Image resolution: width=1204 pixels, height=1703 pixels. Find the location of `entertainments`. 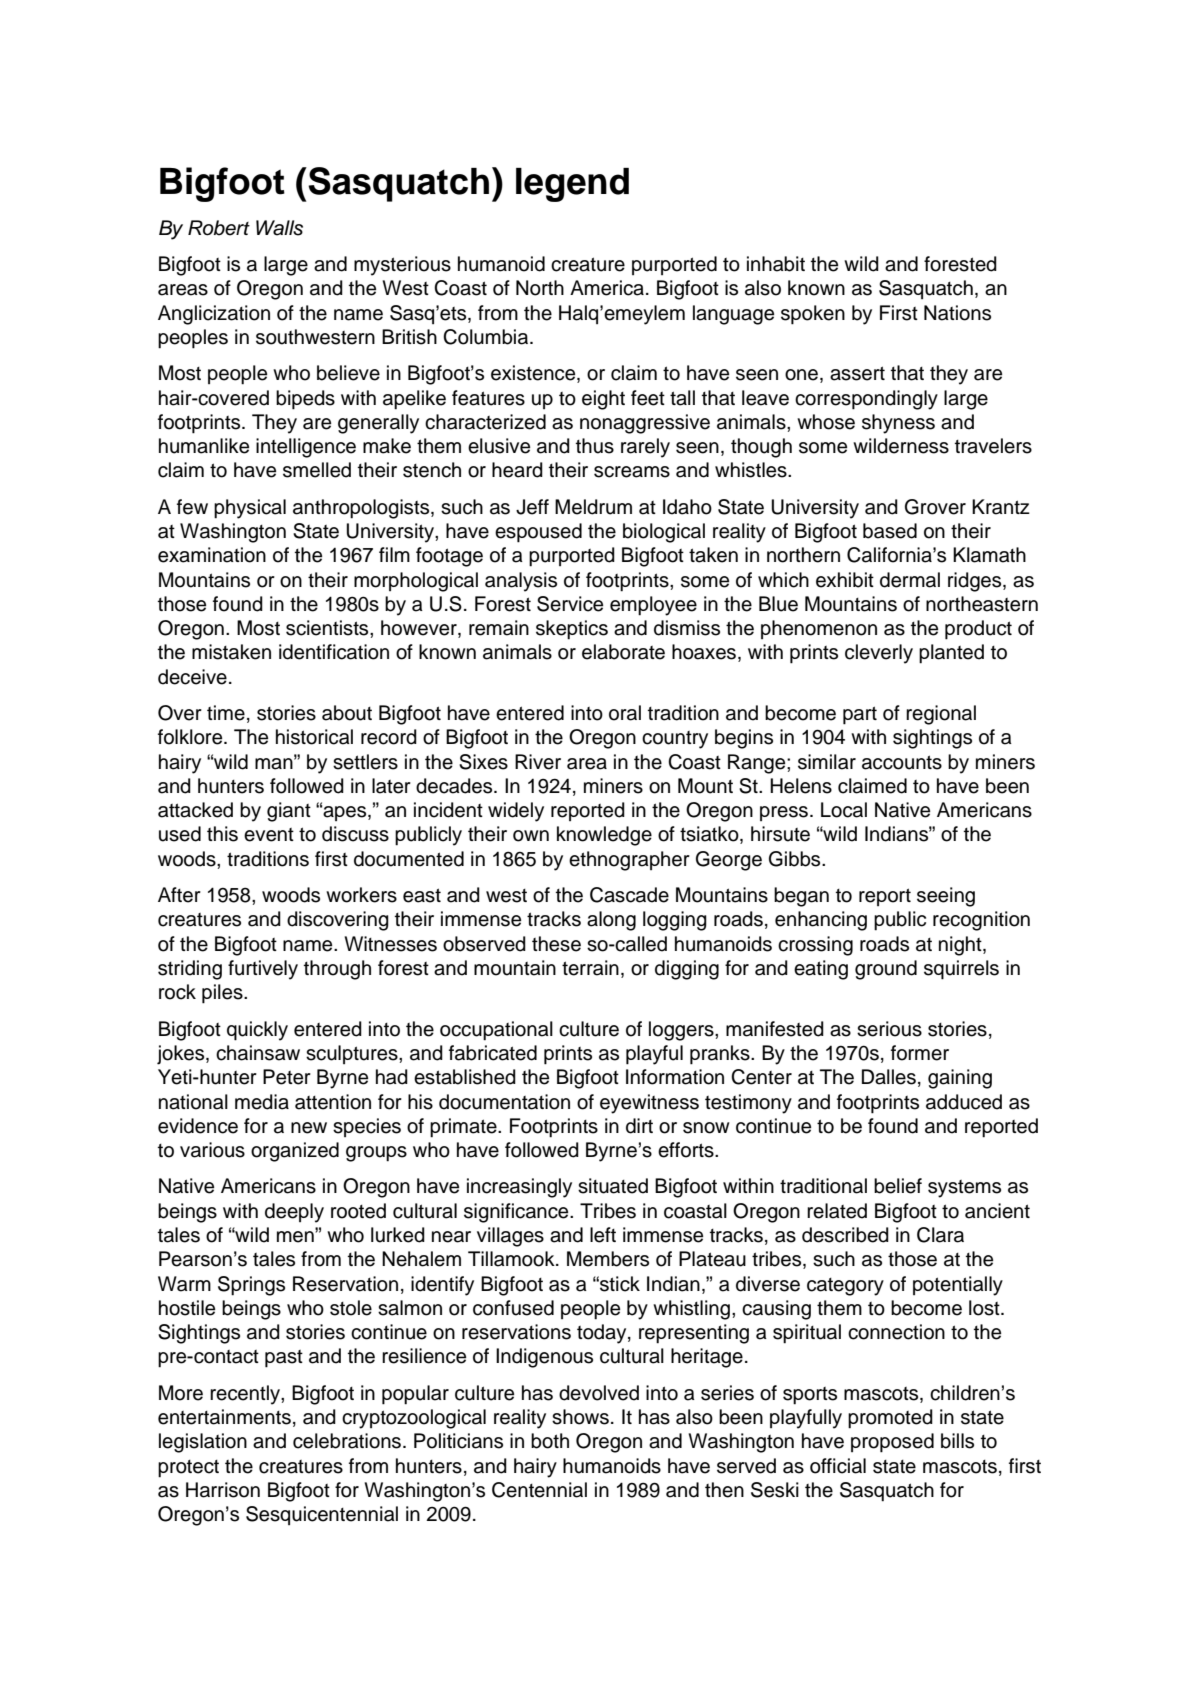

entertainments is located at coordinates (224, 1417).
